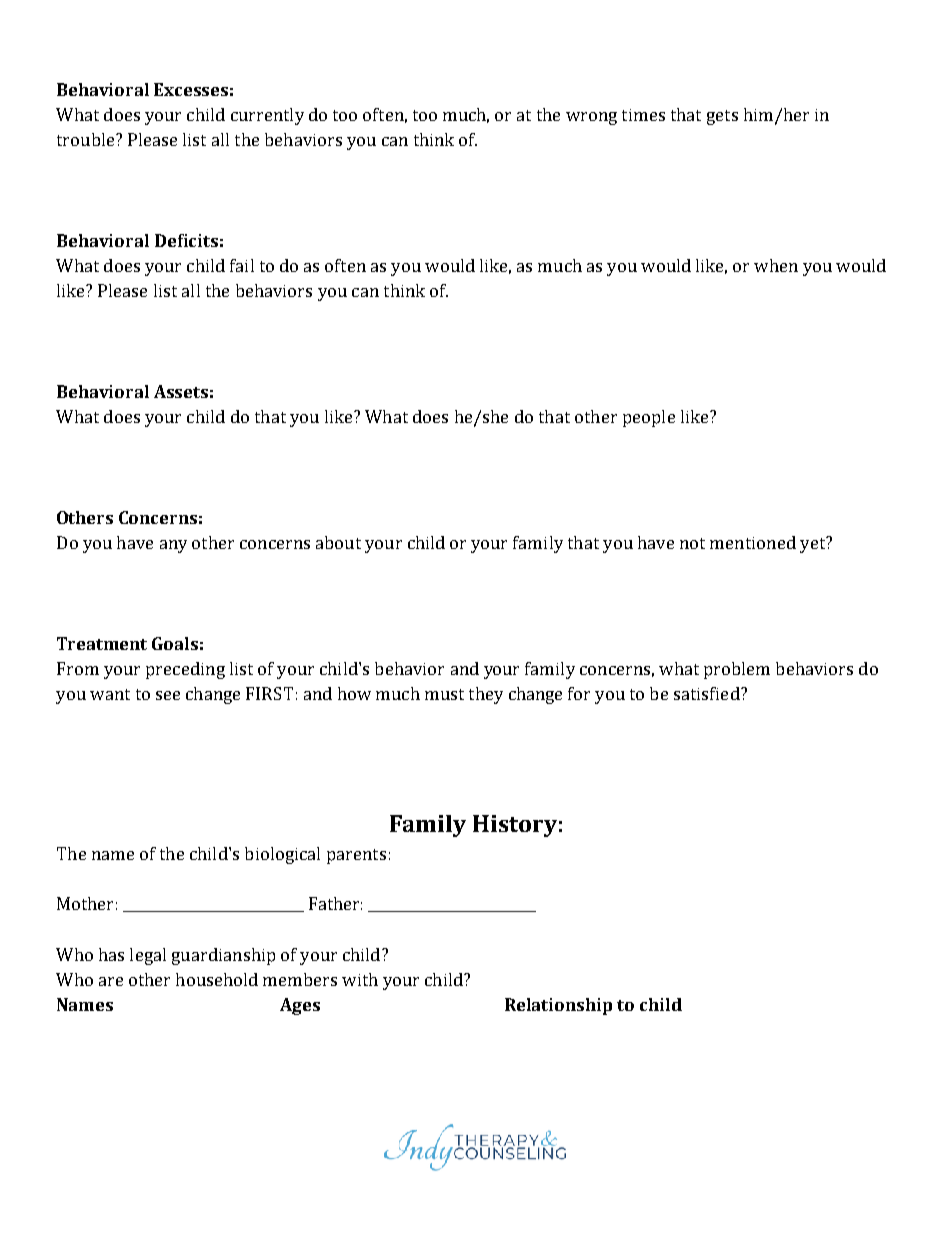  What do you see at coordinates (87, 139) in the page?
I see `trouble` at bounding box center [87, 139].
